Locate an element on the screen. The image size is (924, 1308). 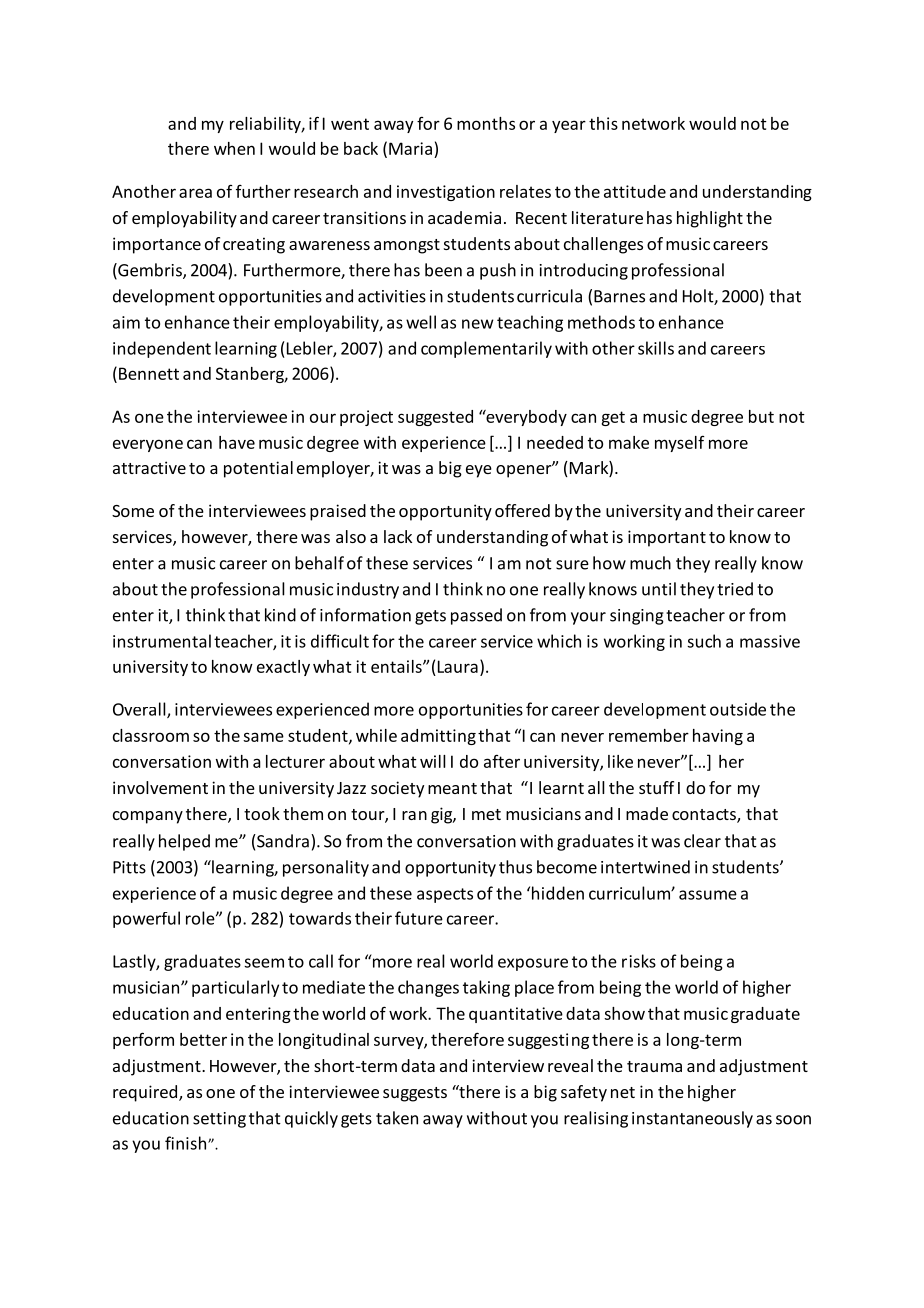
aspects is located at coordinates (445, 895).
